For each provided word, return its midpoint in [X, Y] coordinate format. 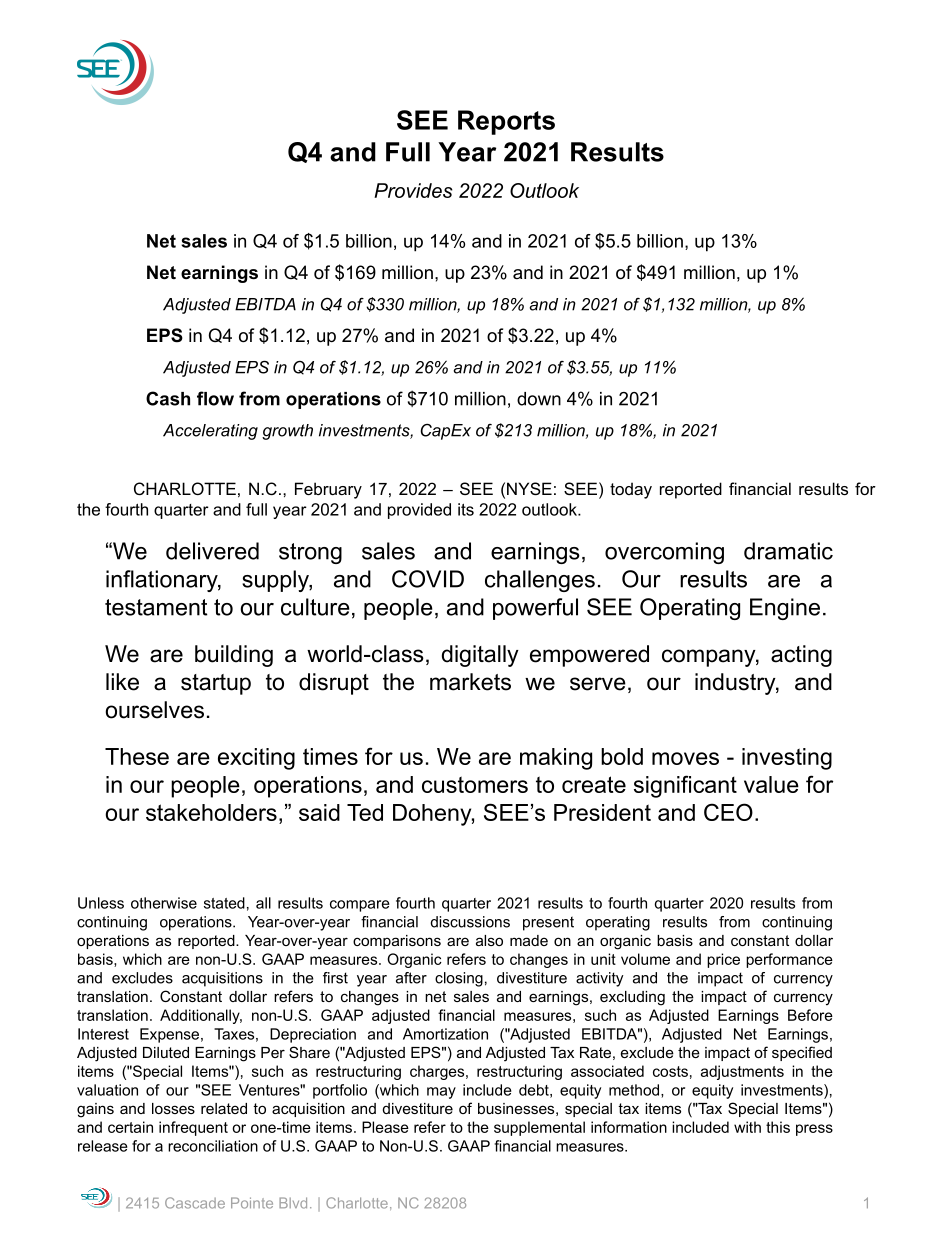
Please [385, 1127]
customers [475, 784]
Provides [413, 190]
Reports [506, 122]
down [539, 399]
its [466, 509]
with [747, 1127]
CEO [728, 812]
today [631, 490]
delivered [212, 551]
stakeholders [211, 812]
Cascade [195, 1203]
